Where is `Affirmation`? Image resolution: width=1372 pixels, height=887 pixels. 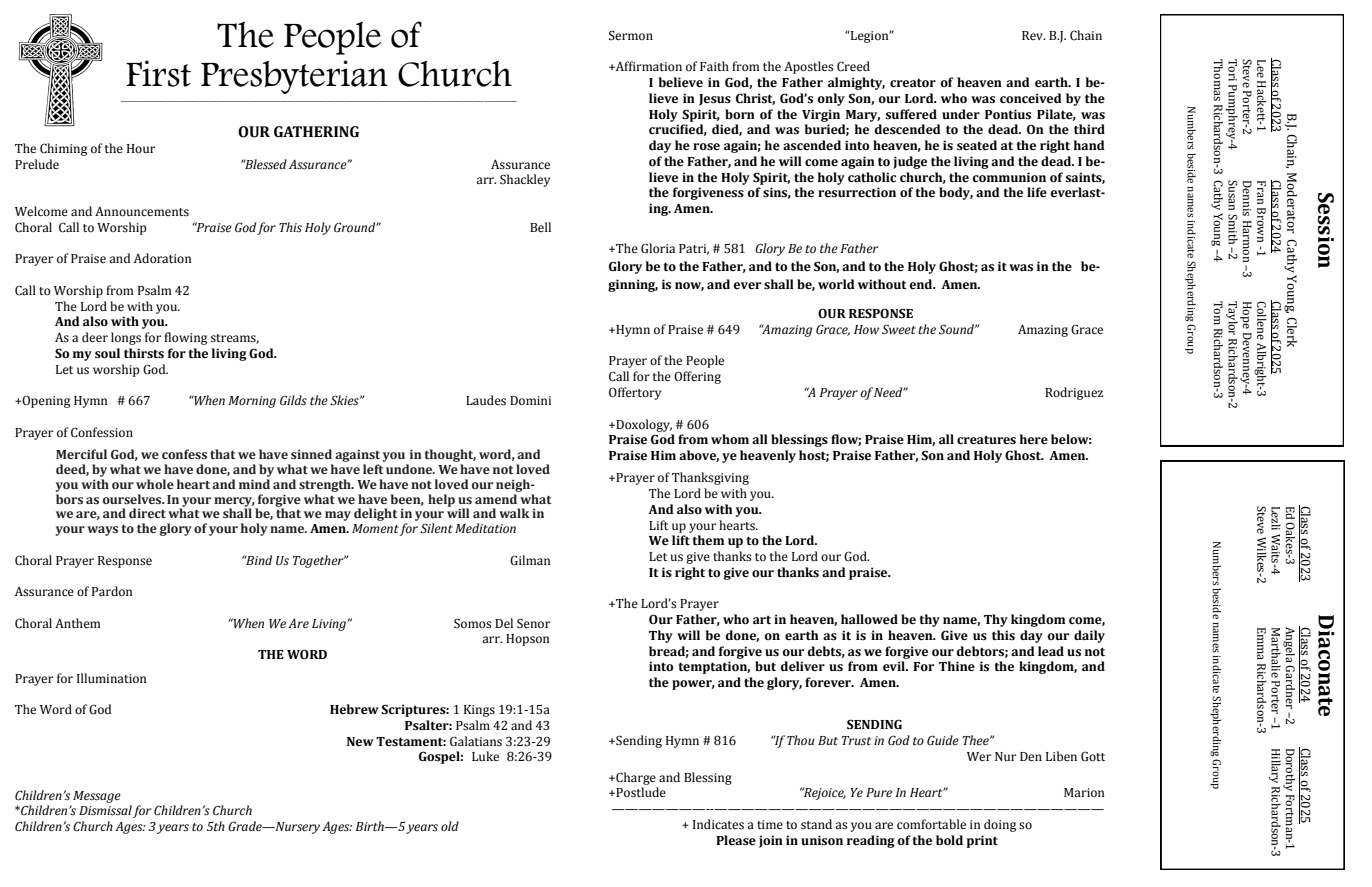
Affirmation is located at coordinates (648, 66).
